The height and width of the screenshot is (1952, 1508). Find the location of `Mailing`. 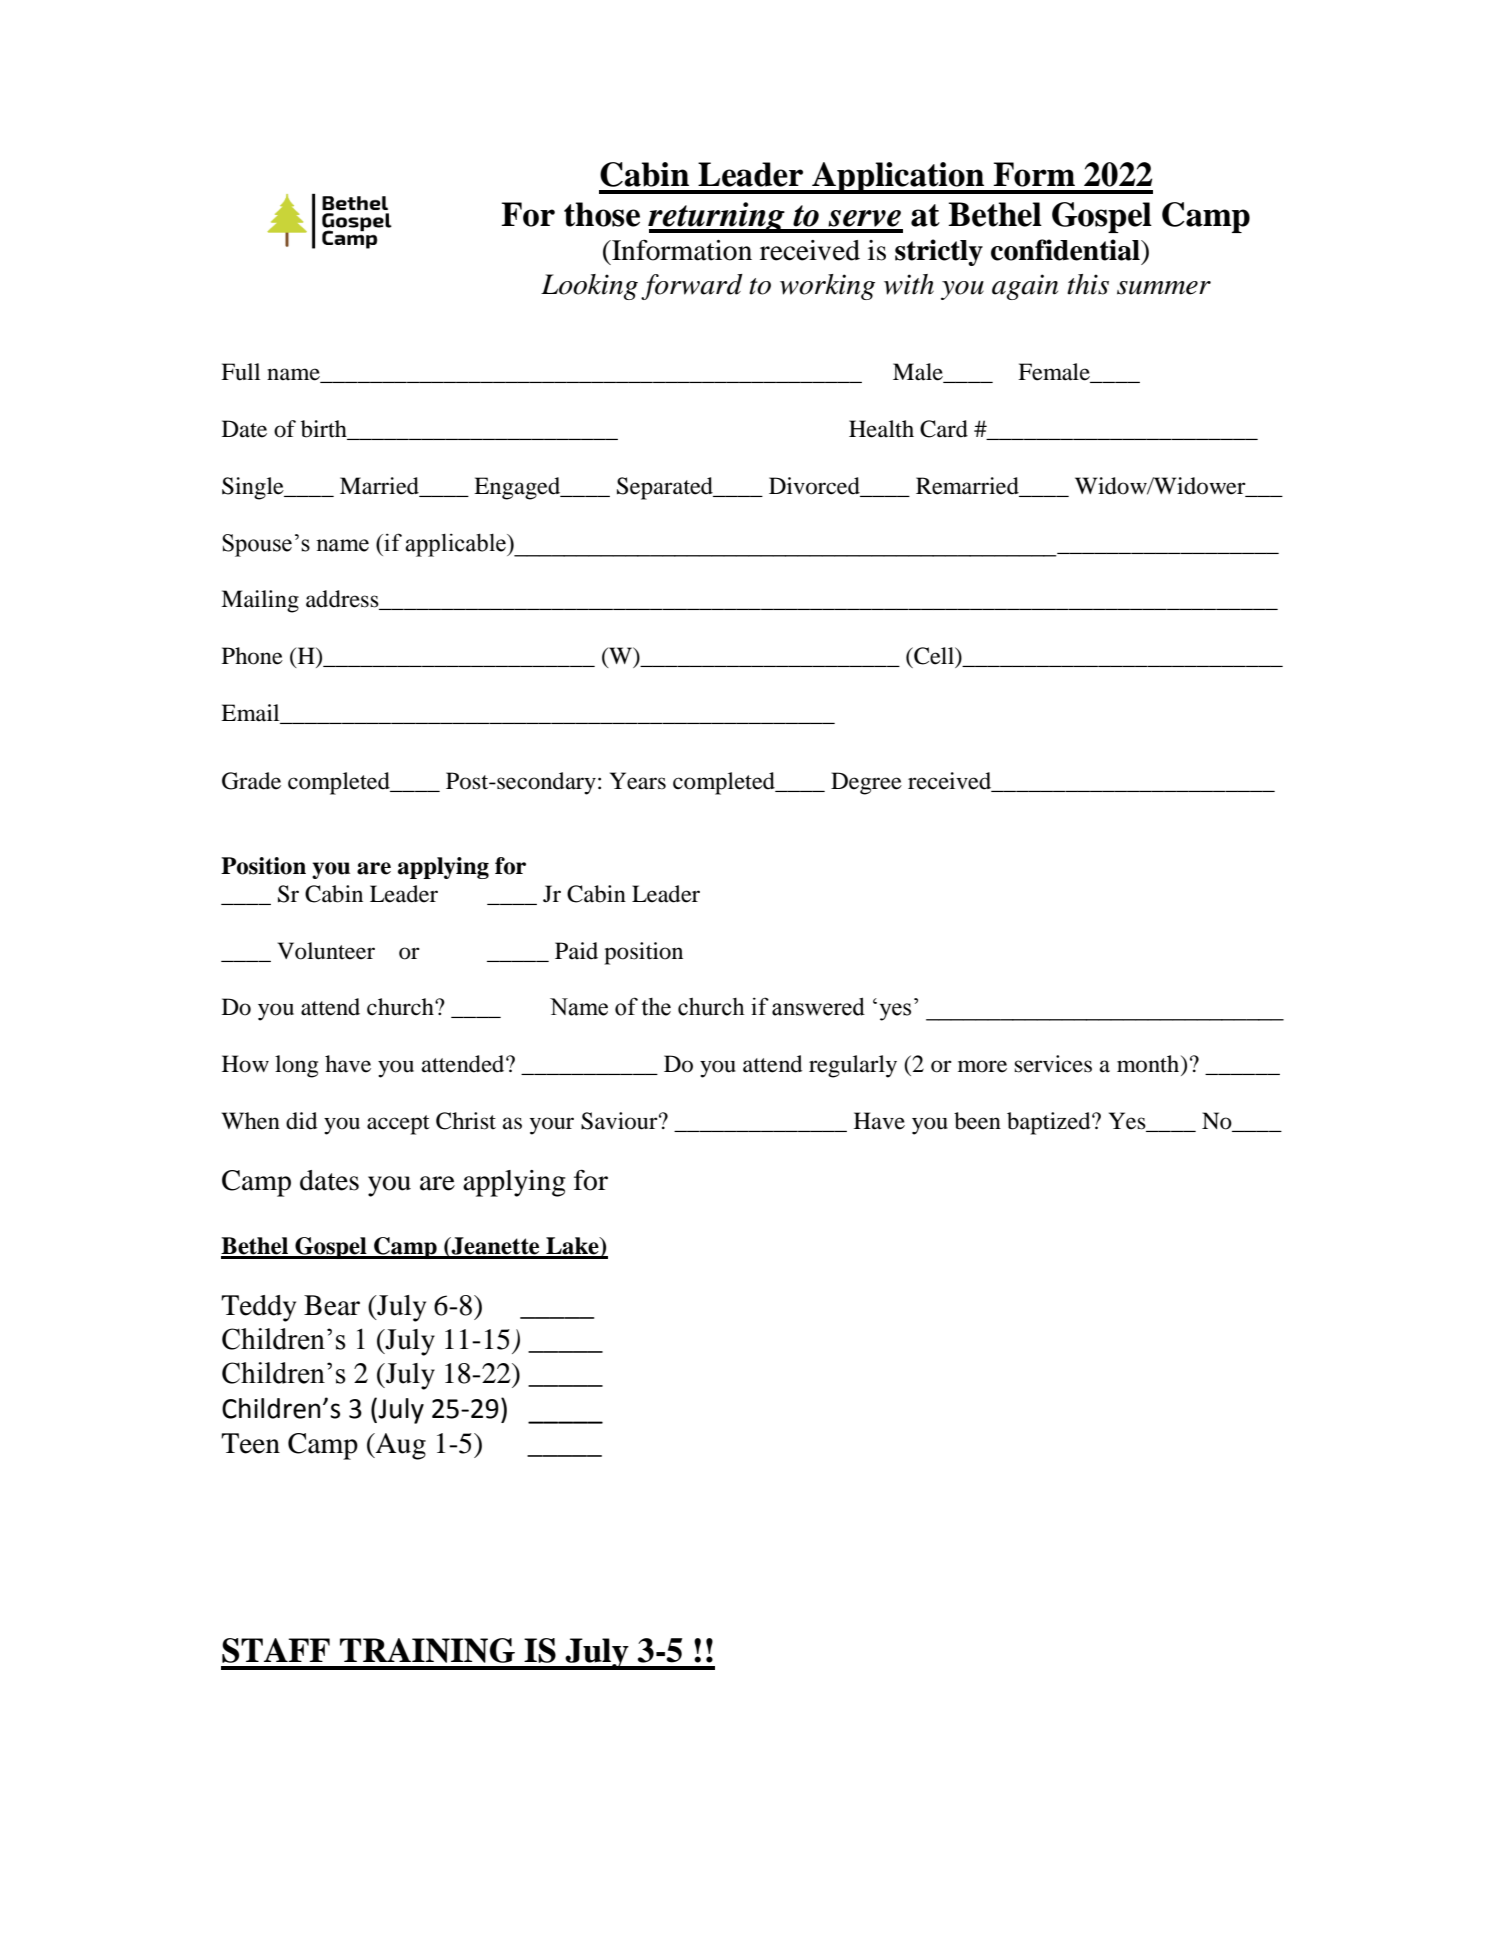

Mailing is located at coordinates (260, 601).
